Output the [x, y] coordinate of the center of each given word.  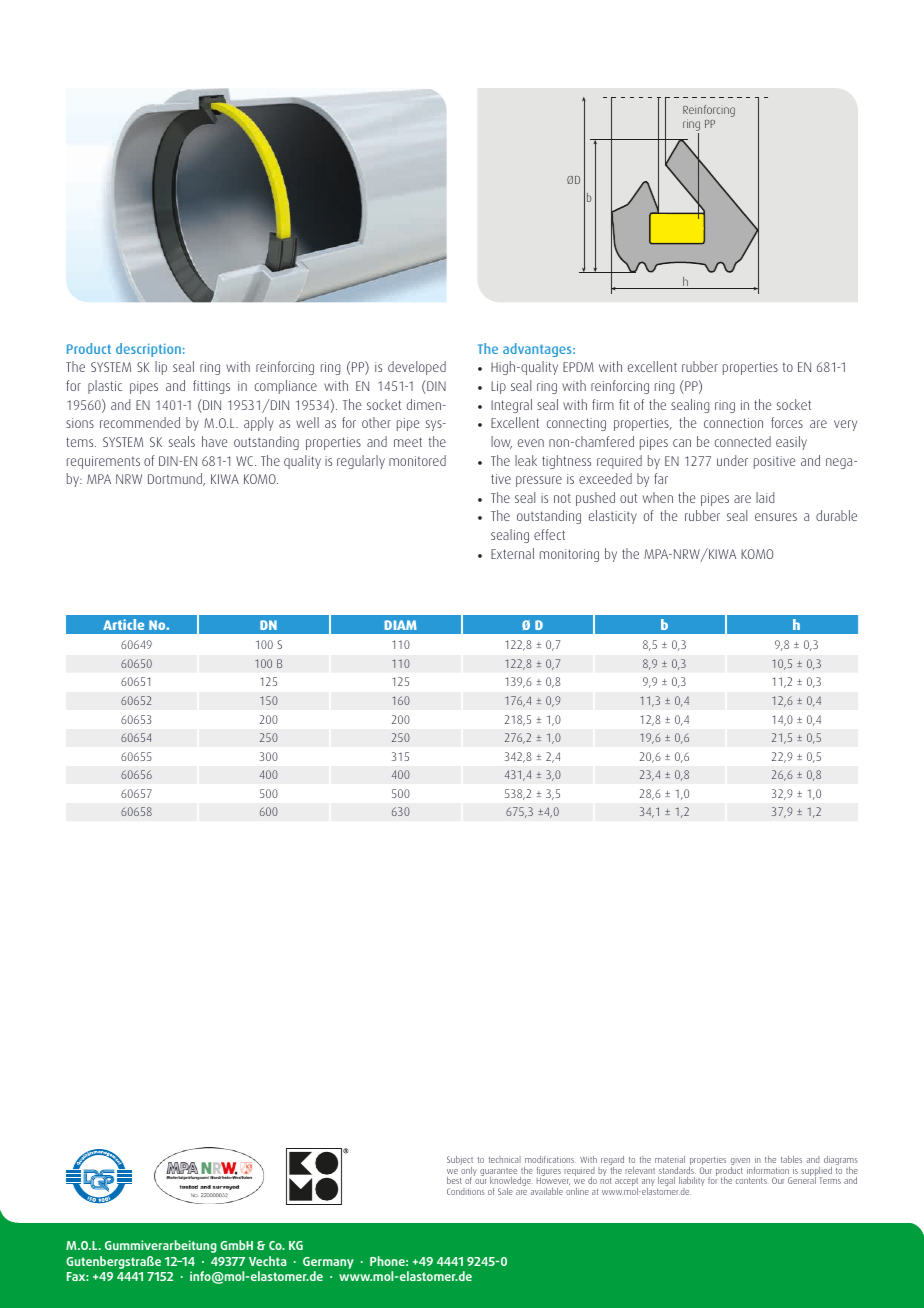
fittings [211, 387]
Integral [511, 406]
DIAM [400, 625]
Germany [328, 1263]
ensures [776, 517]
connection [733, 423]
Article [123, 624]
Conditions [466, 1191]
